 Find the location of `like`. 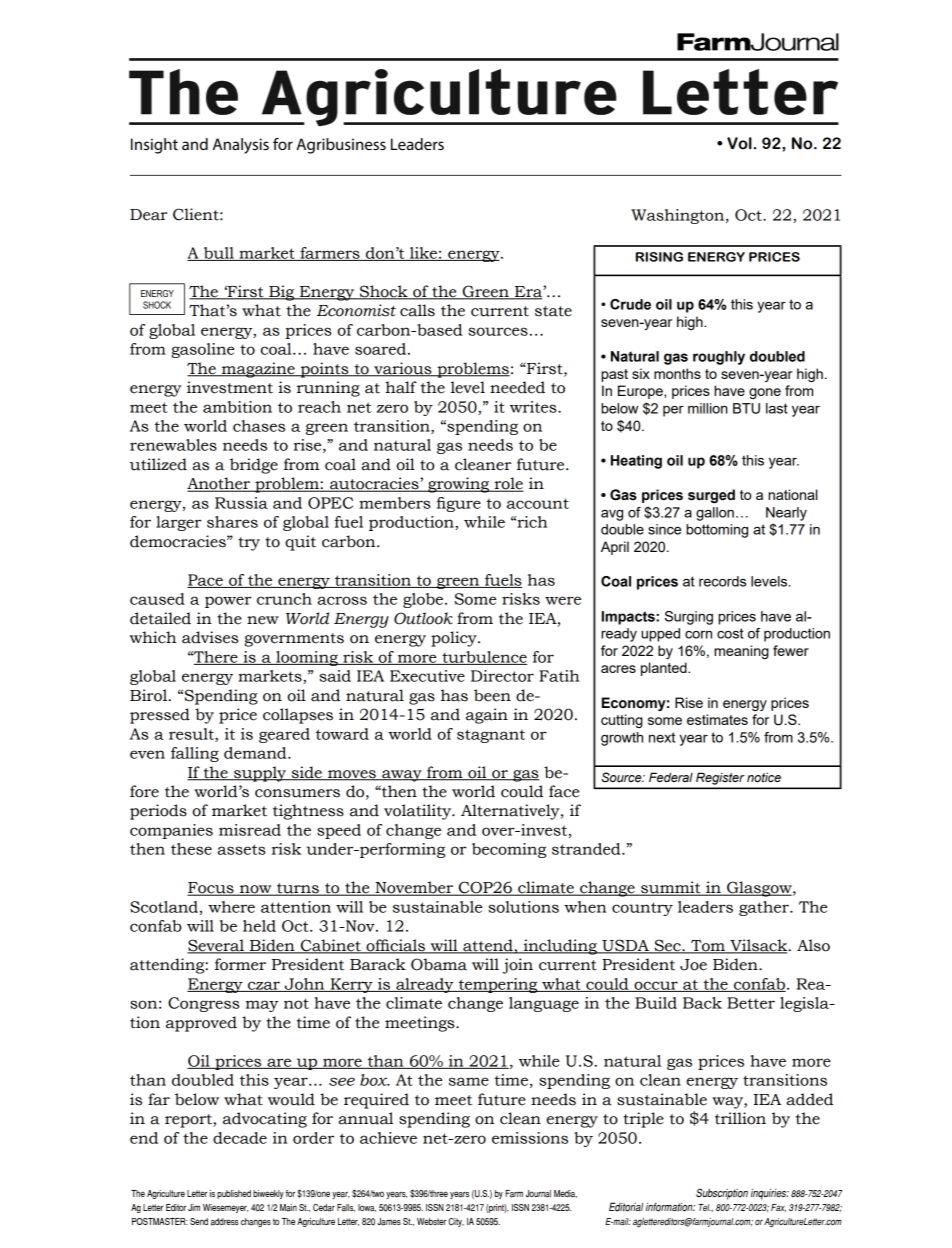

like is located at coordinates (423, 254).
